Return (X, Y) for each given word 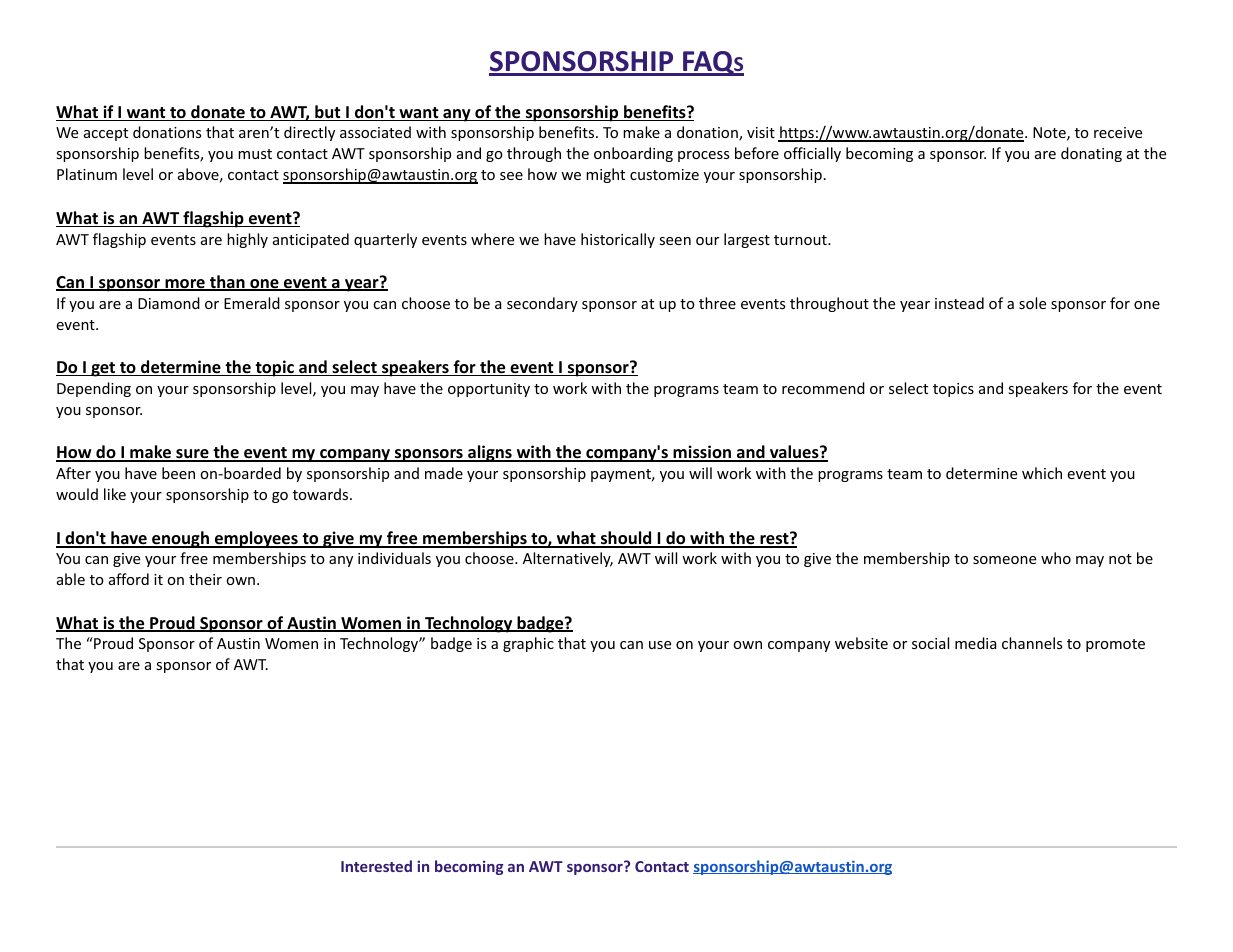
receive (1118, 132)
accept (106, 134)
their (205, 579)
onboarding (633, 154)
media (975, 643)
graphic (528, 644)
